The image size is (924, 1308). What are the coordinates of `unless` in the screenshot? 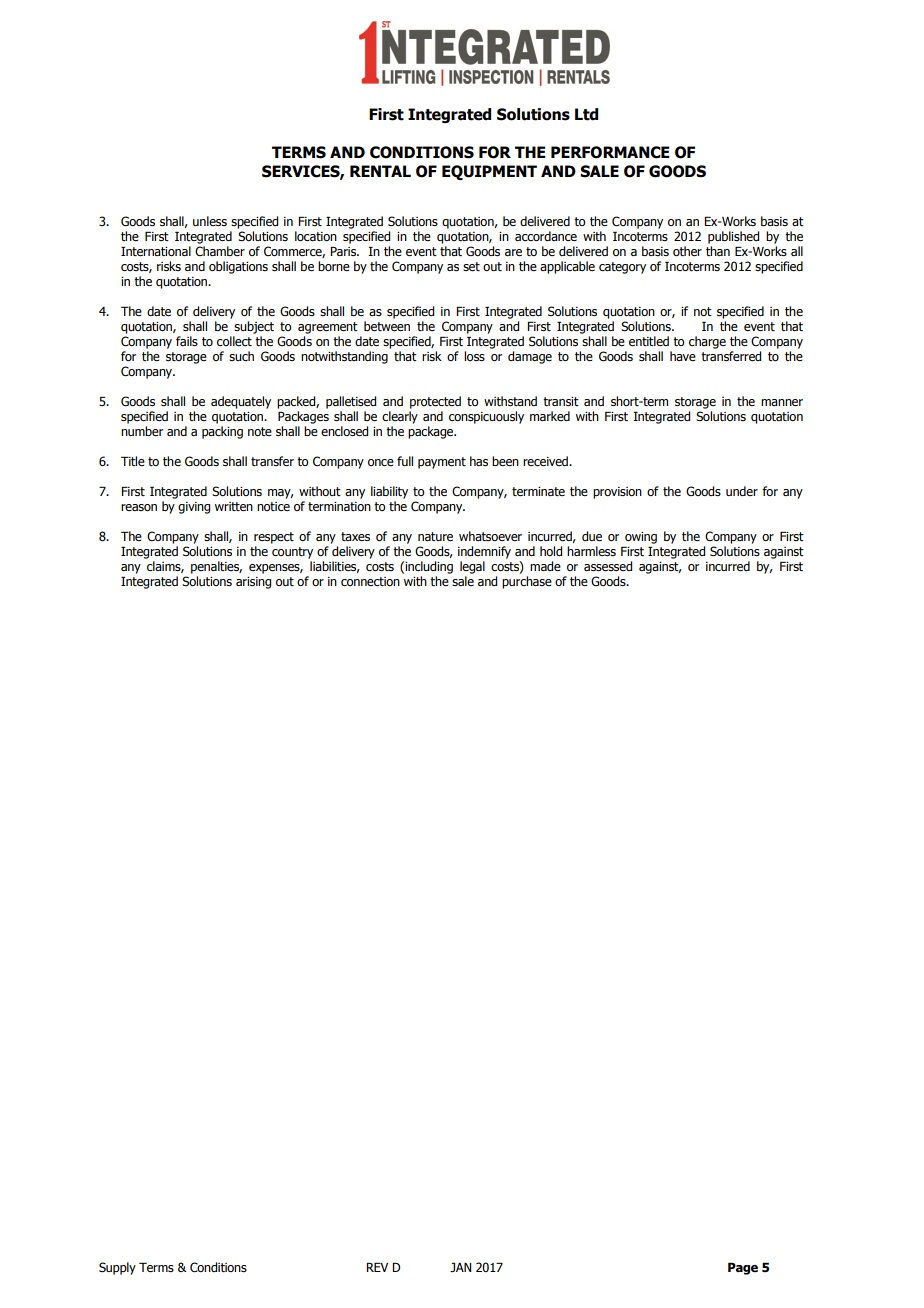 It's located at (210, 221).
